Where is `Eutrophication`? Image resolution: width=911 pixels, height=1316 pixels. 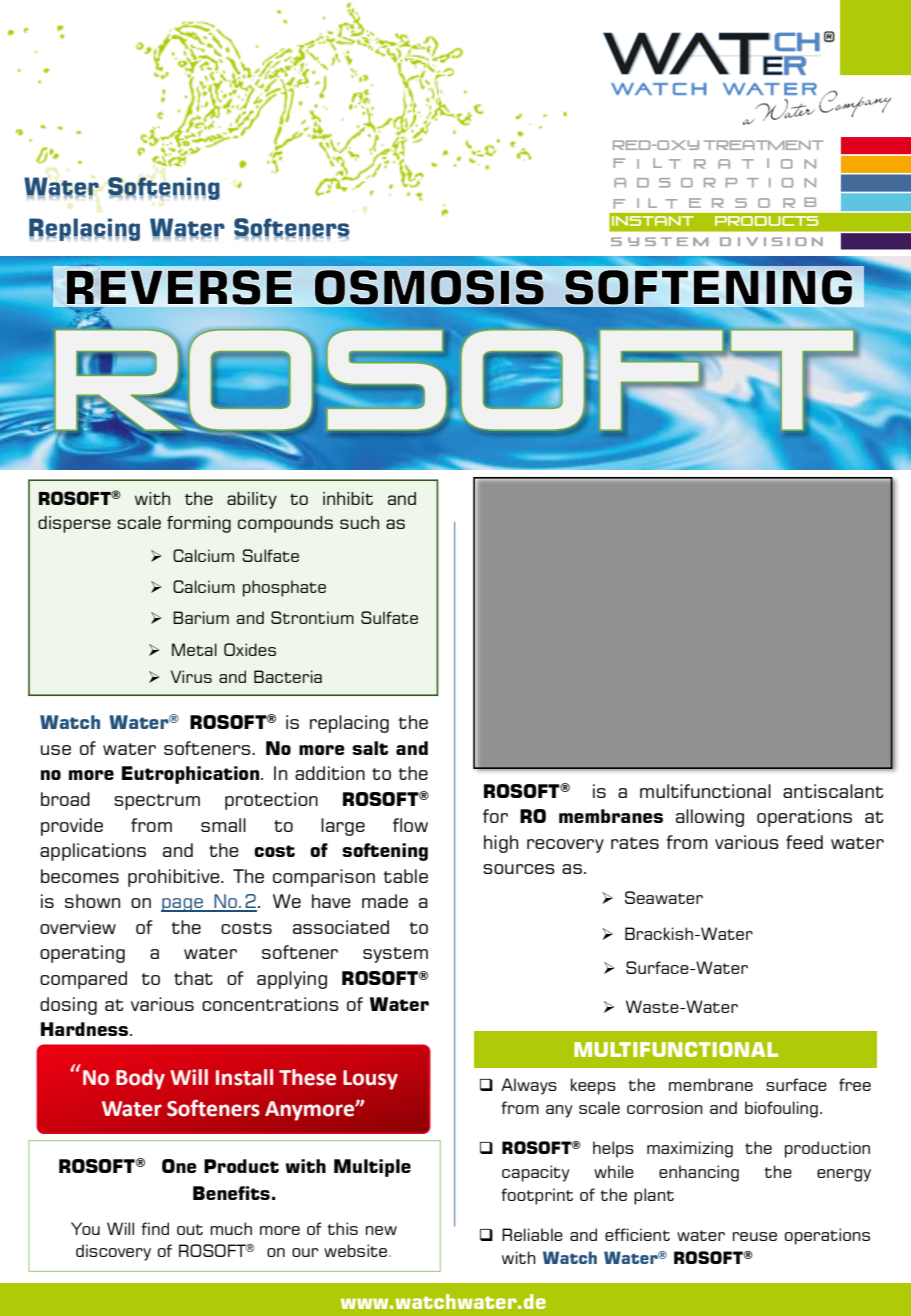 Eutrophication is located at coordinates (192, 775).
